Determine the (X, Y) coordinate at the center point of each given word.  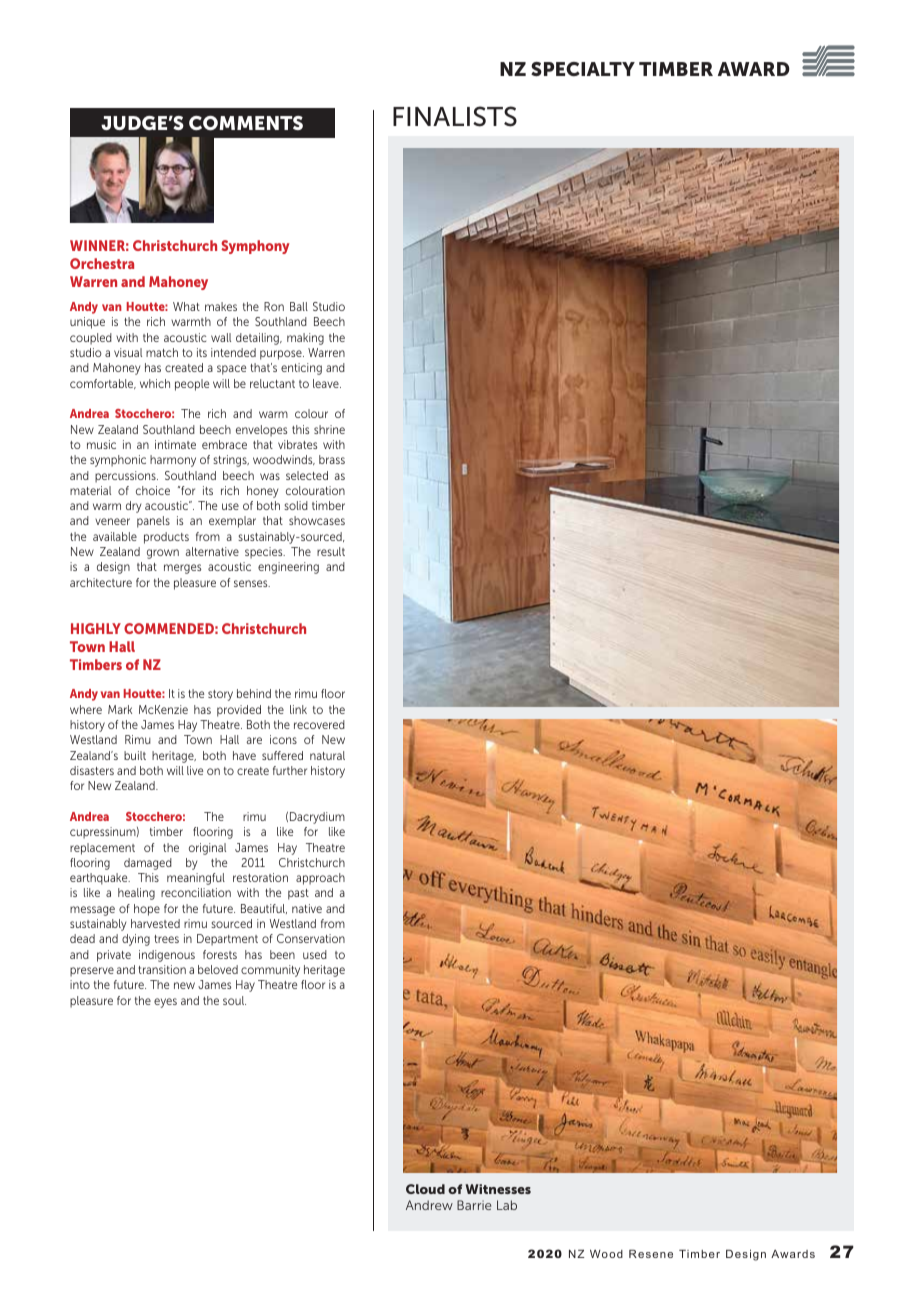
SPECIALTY (583, 69)
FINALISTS (455, 116)
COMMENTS (246, 123)
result (331, 551)
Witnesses (498, 1189)
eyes (165, 1003)
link (298, 709)
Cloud (425, 1189)
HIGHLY (96, 628)
